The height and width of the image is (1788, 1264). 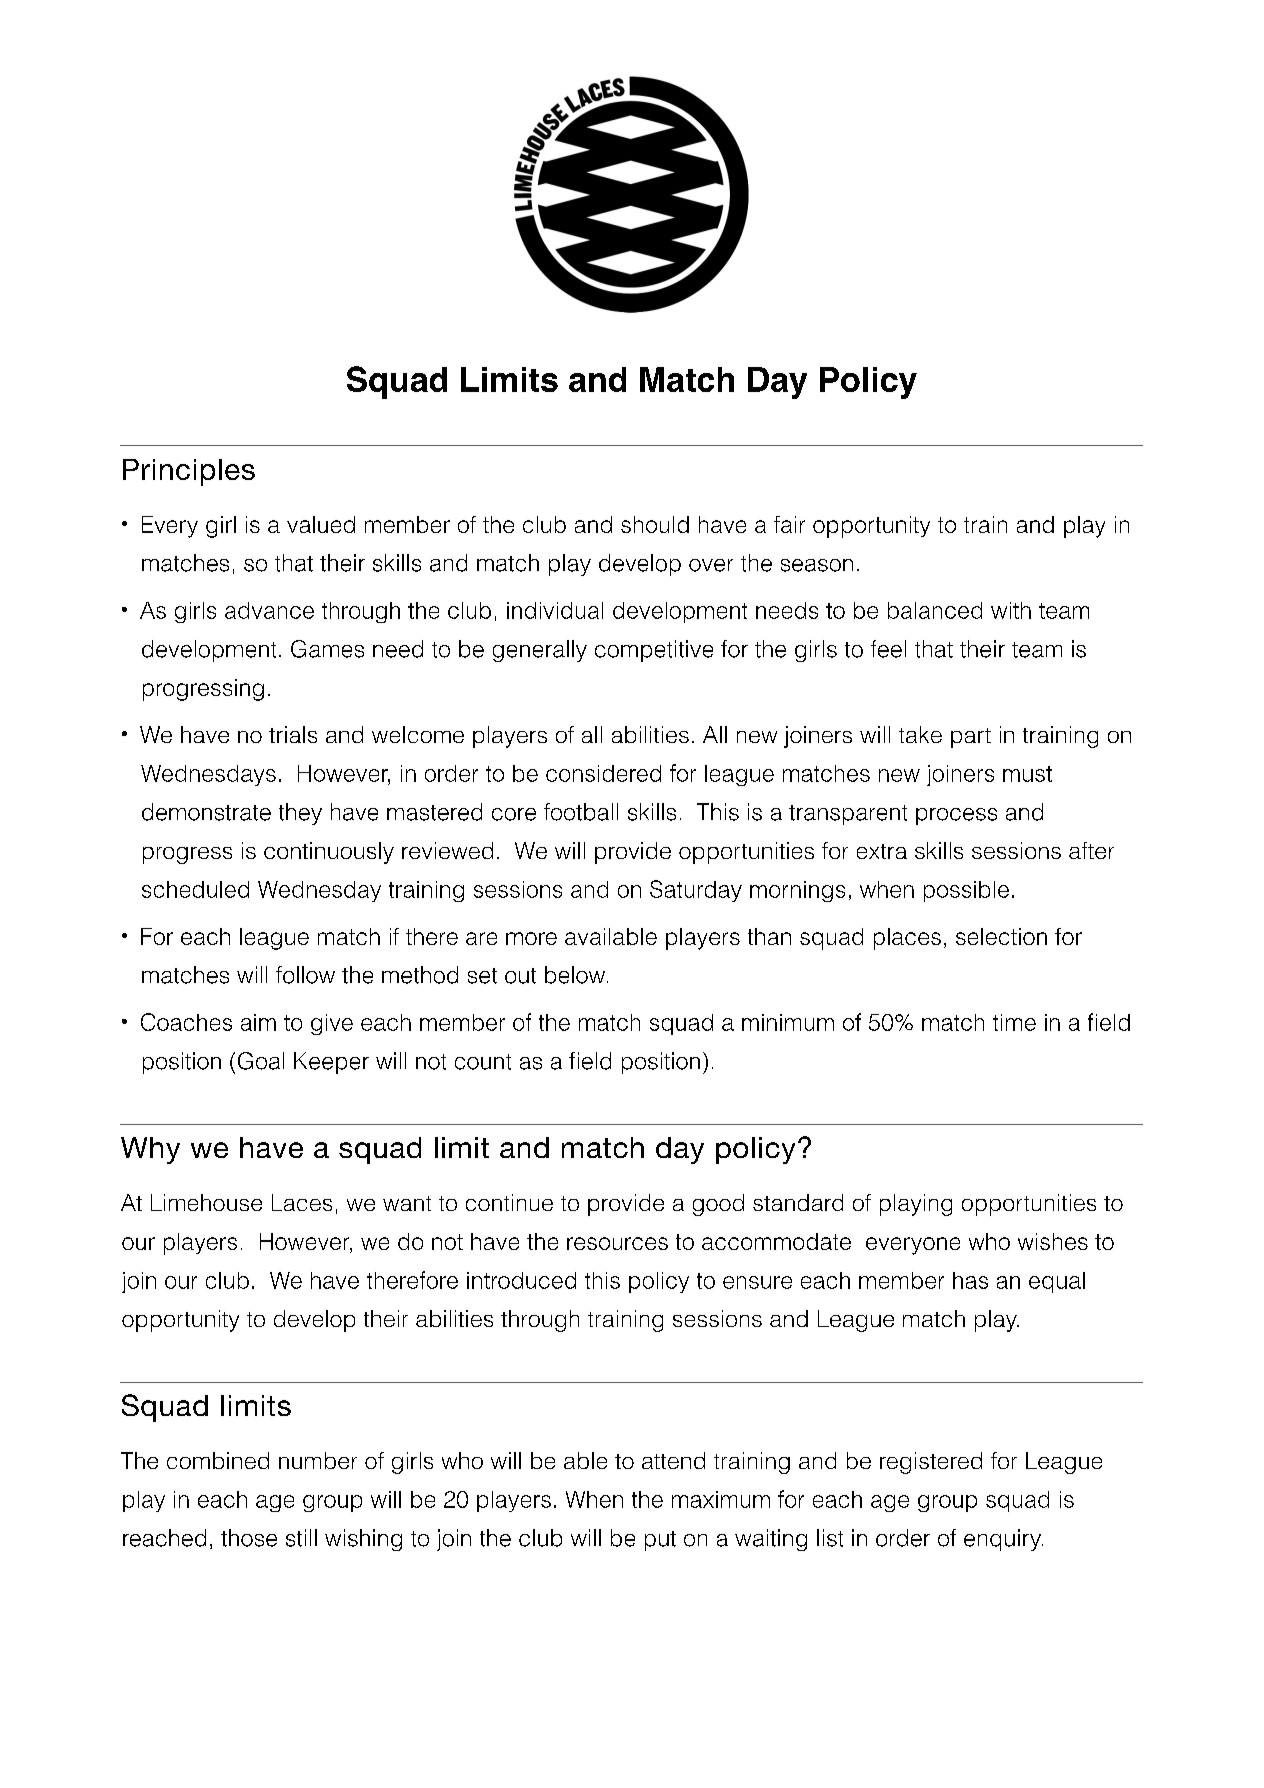 I want to click on aim, so click(x=258, y=1022).
